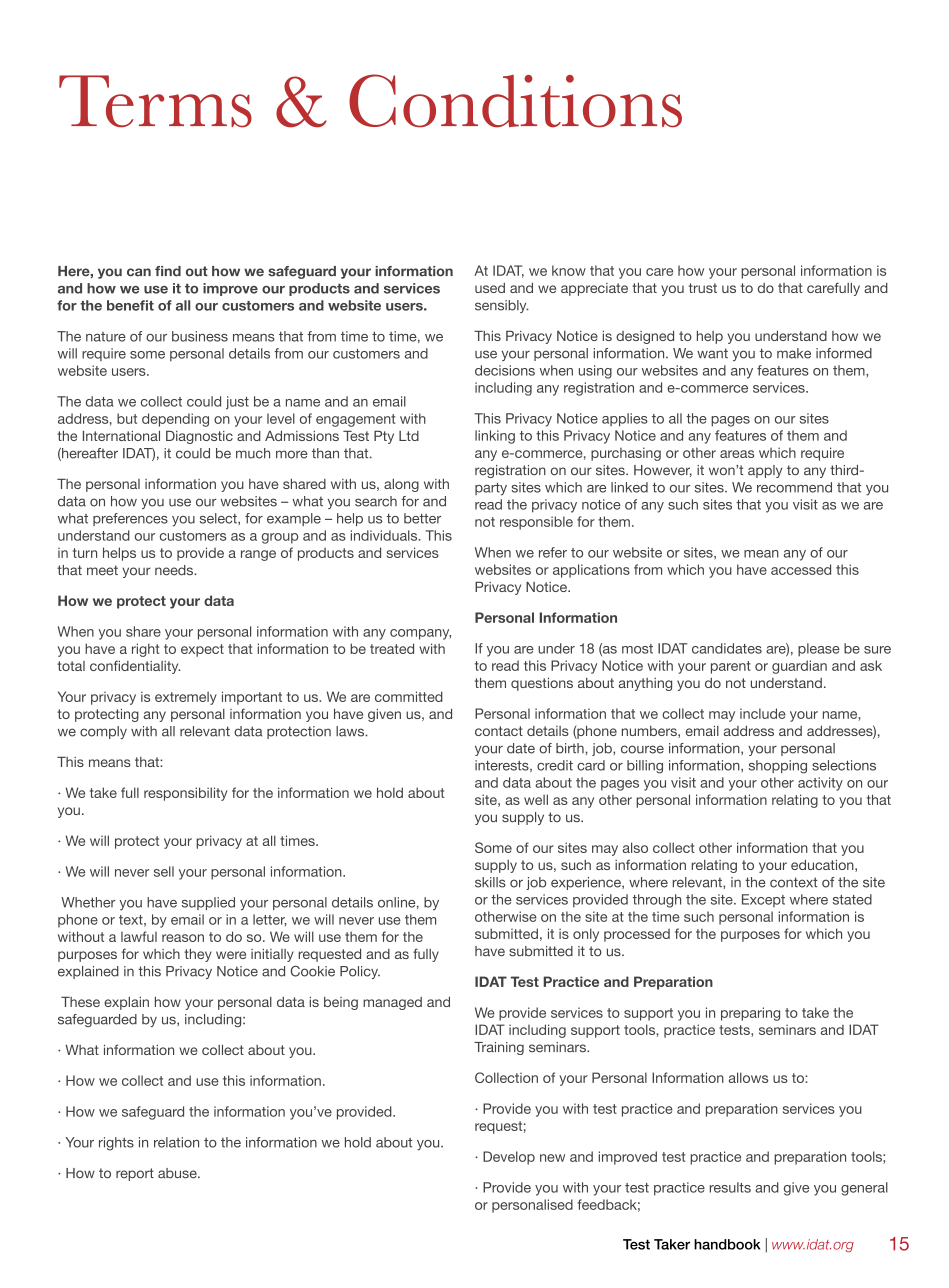  What do you see at coordinates (155, 101) in the image?
I see `Terms` at bounding box center [155, 101].
